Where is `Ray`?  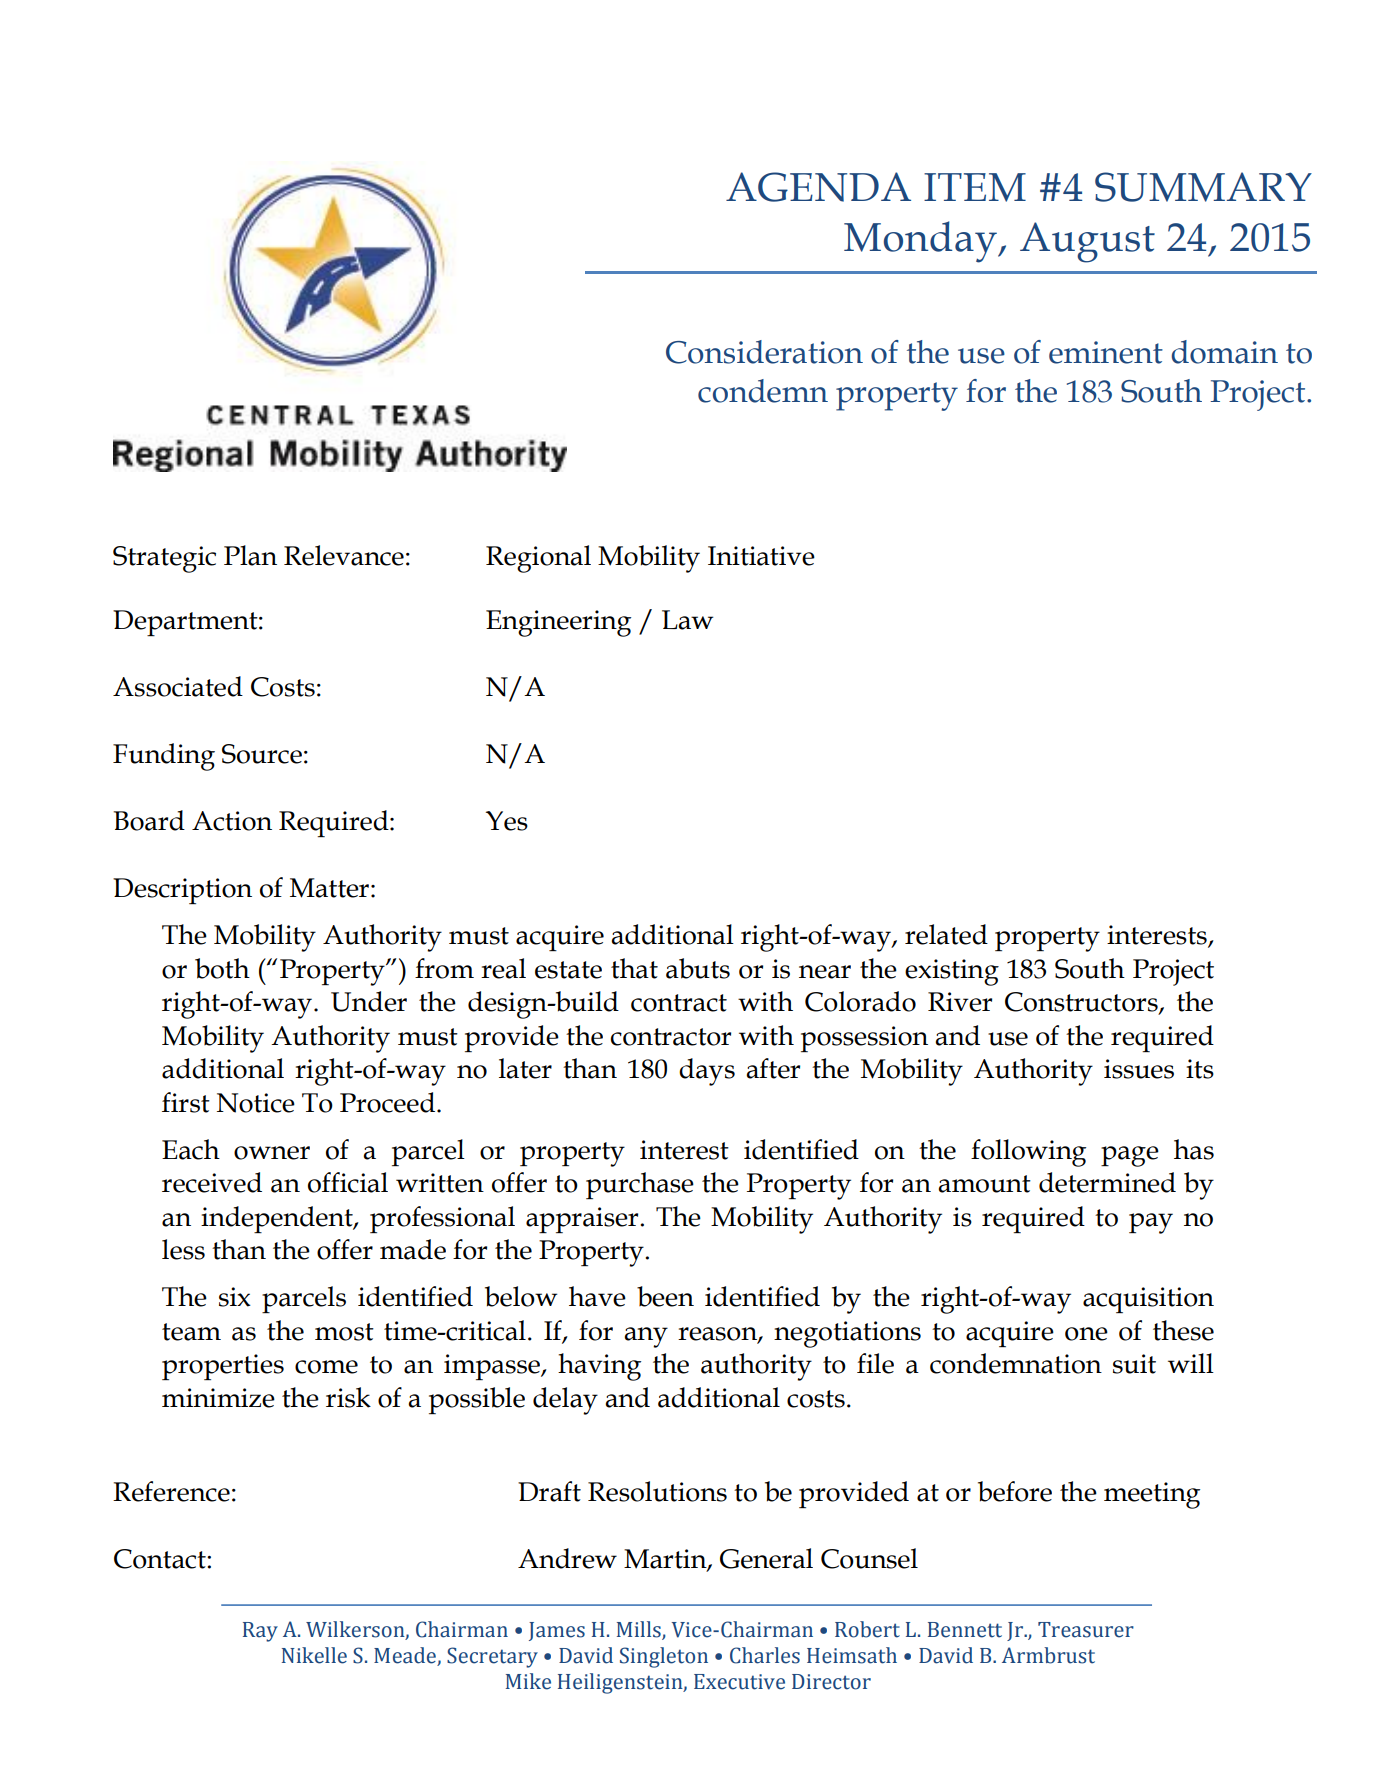
Ray is located at coordinates (260, 1632).
